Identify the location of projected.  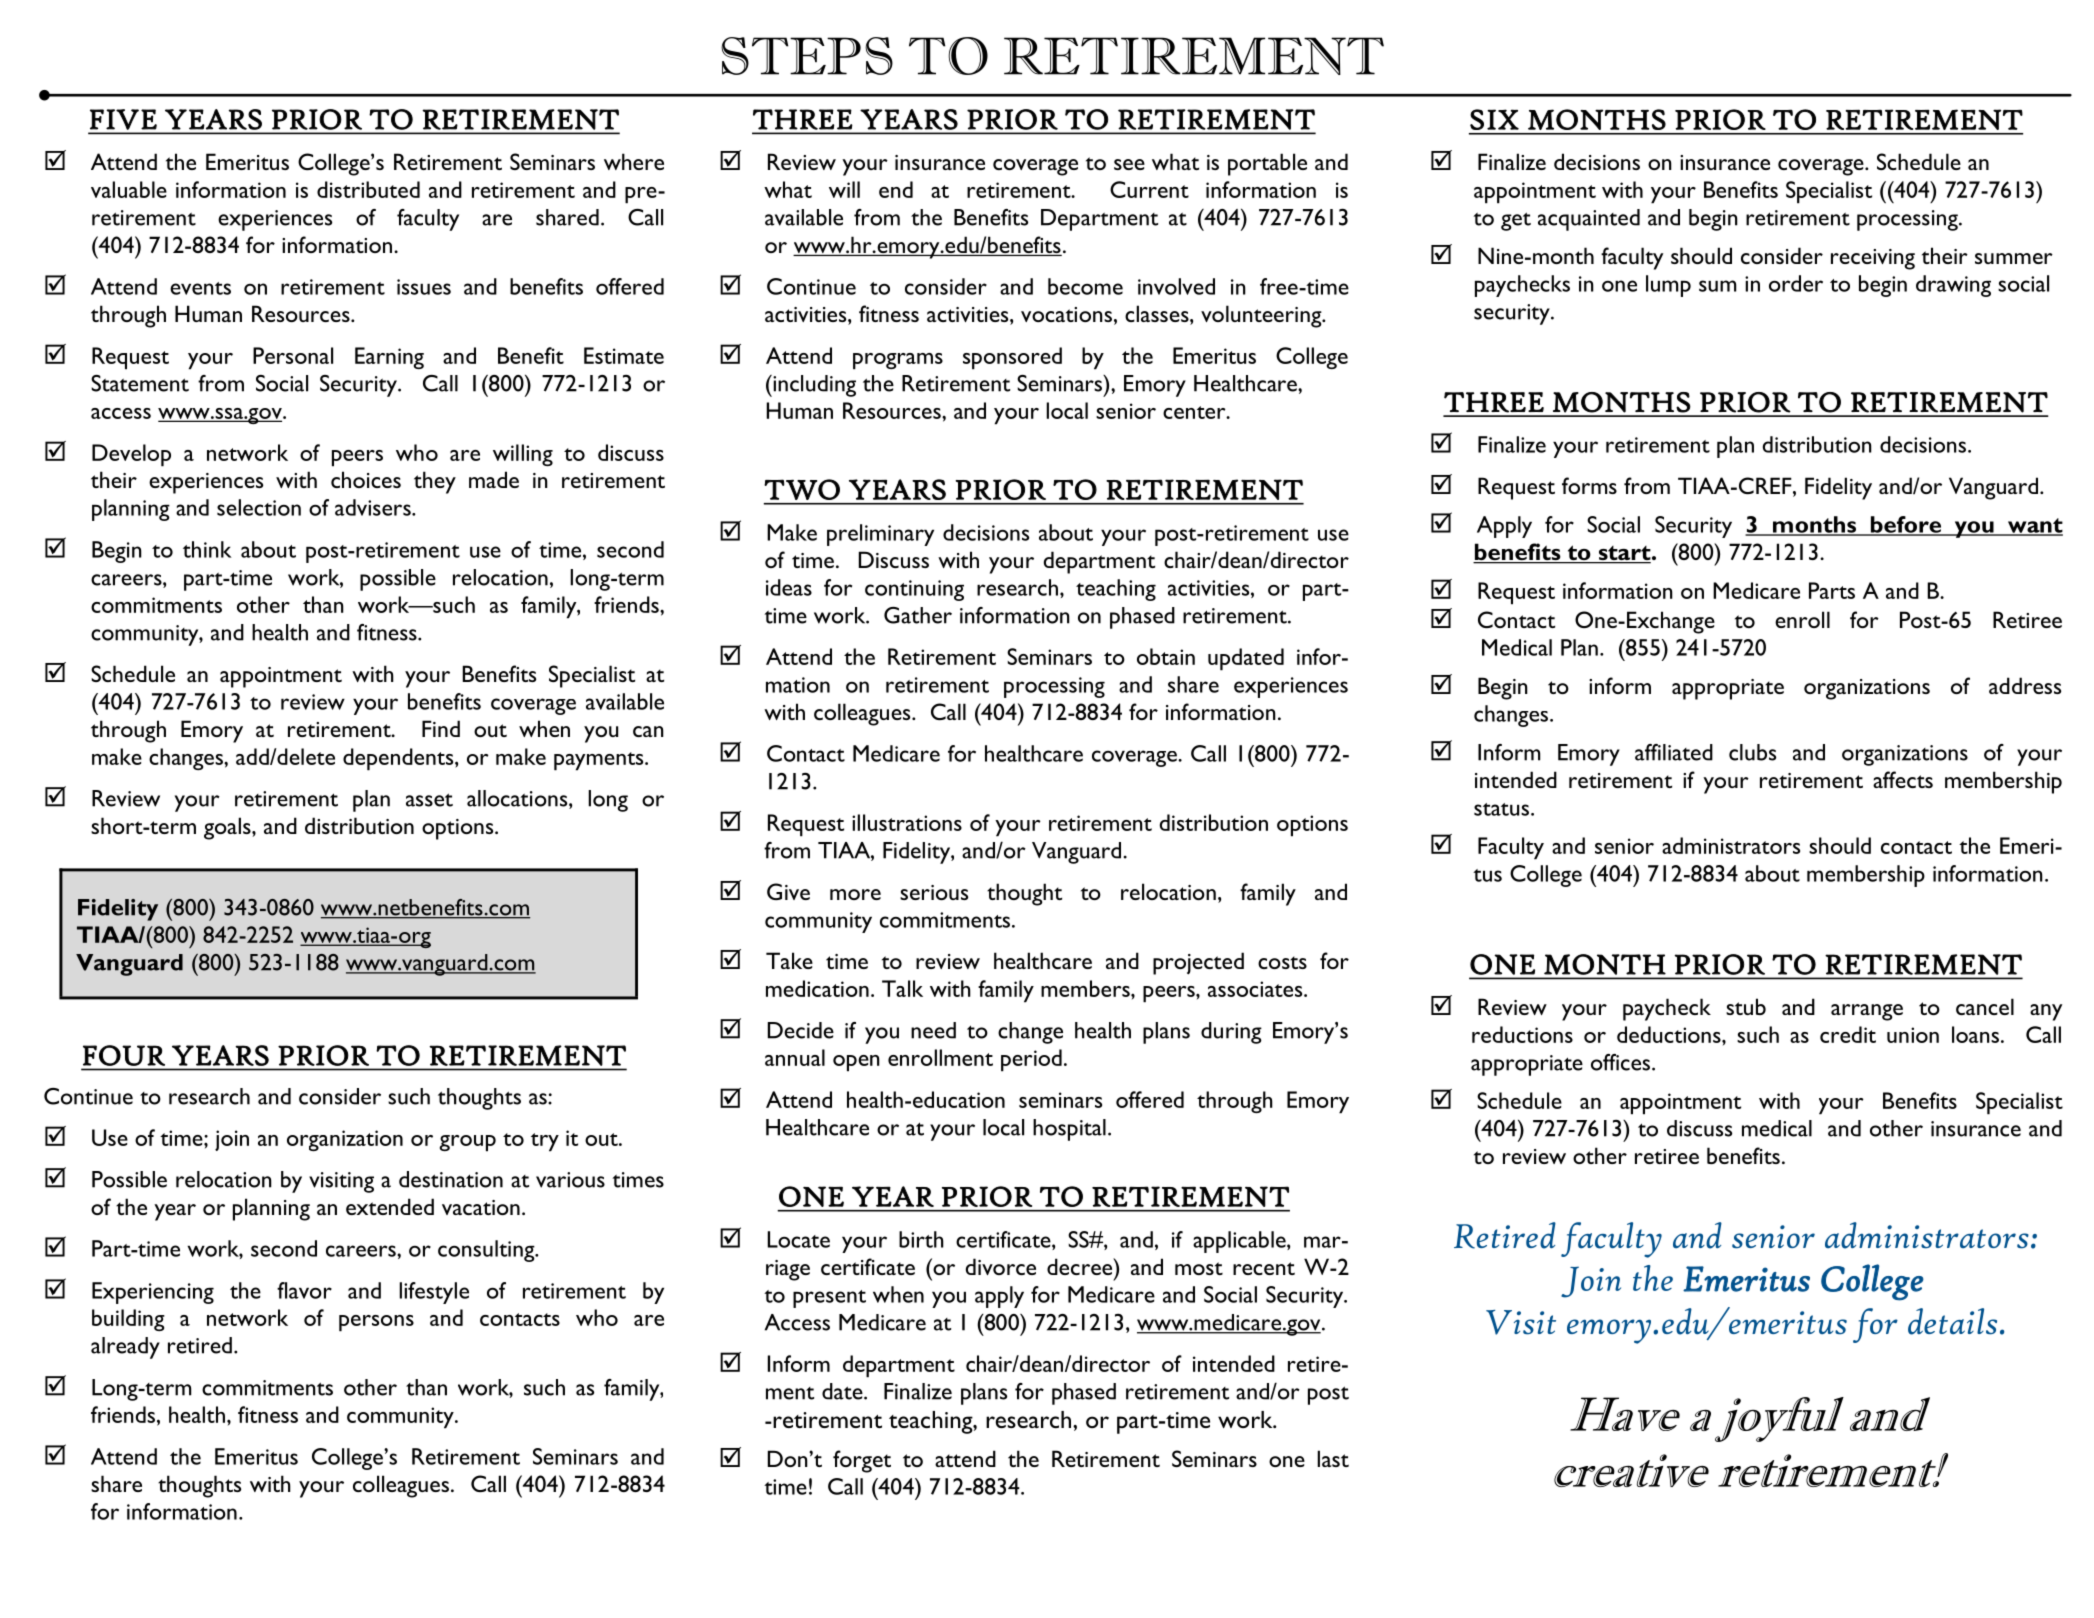
(1198, 963).
